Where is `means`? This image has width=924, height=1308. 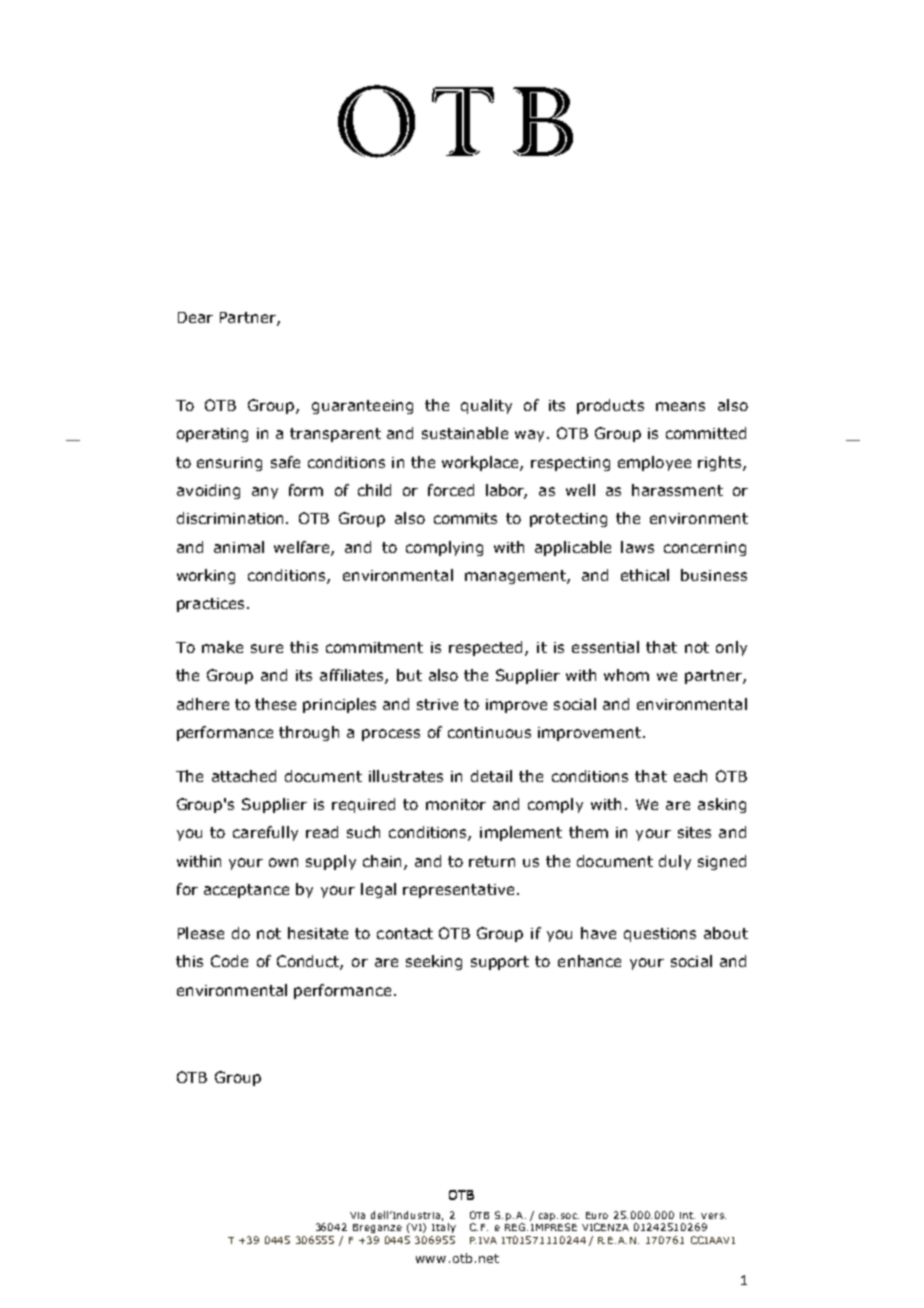
means is located at coordinates (680, 406).
